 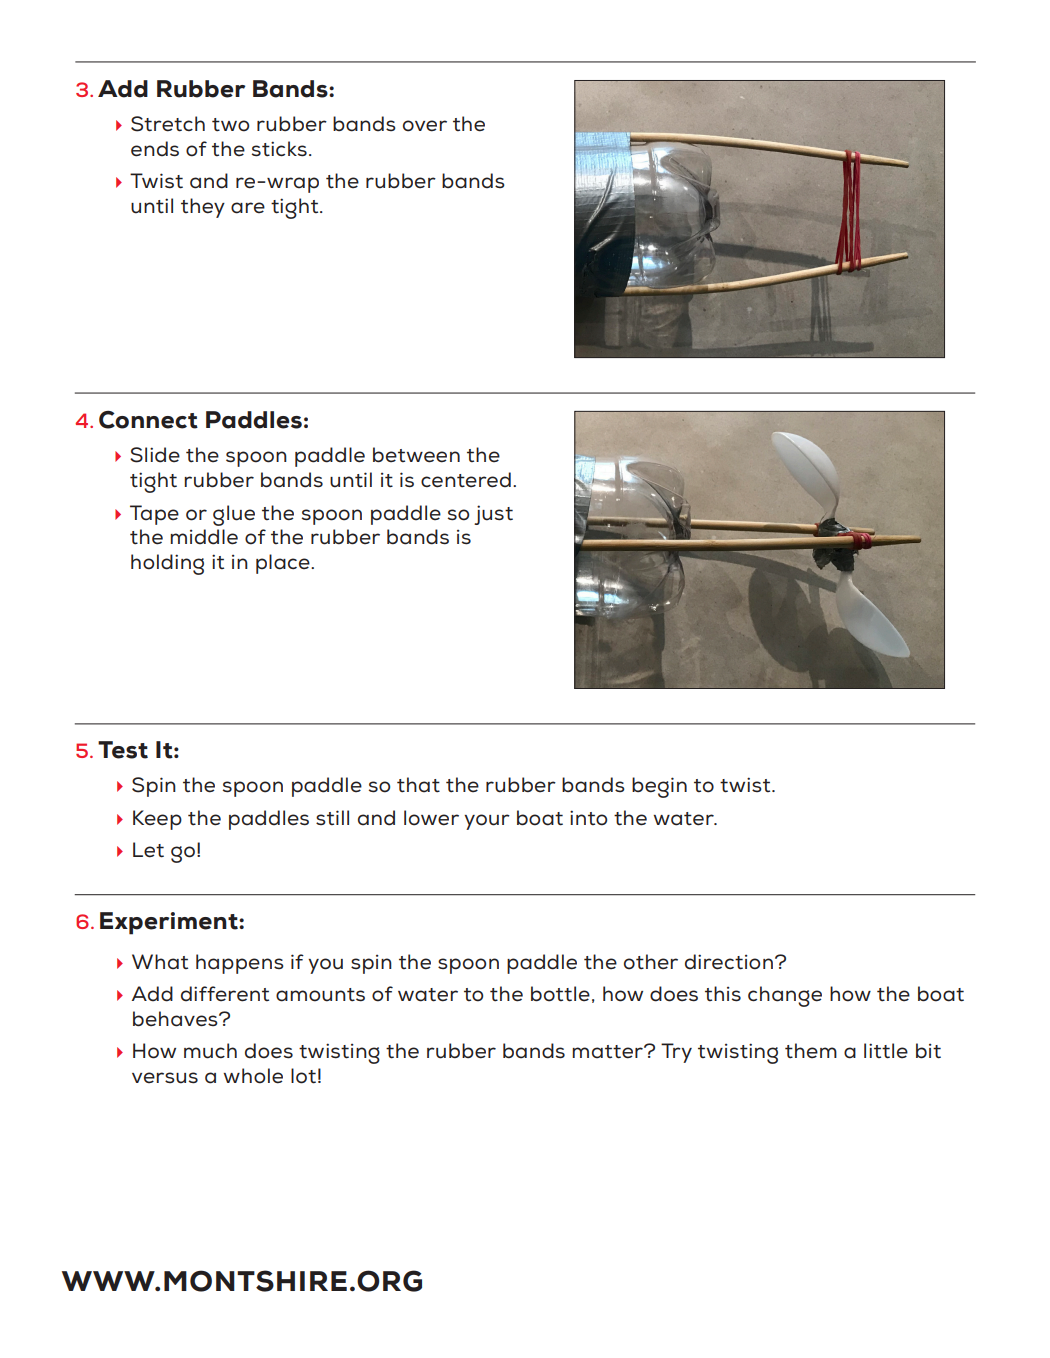 I want to click on that, so click(x=418, y=785).
